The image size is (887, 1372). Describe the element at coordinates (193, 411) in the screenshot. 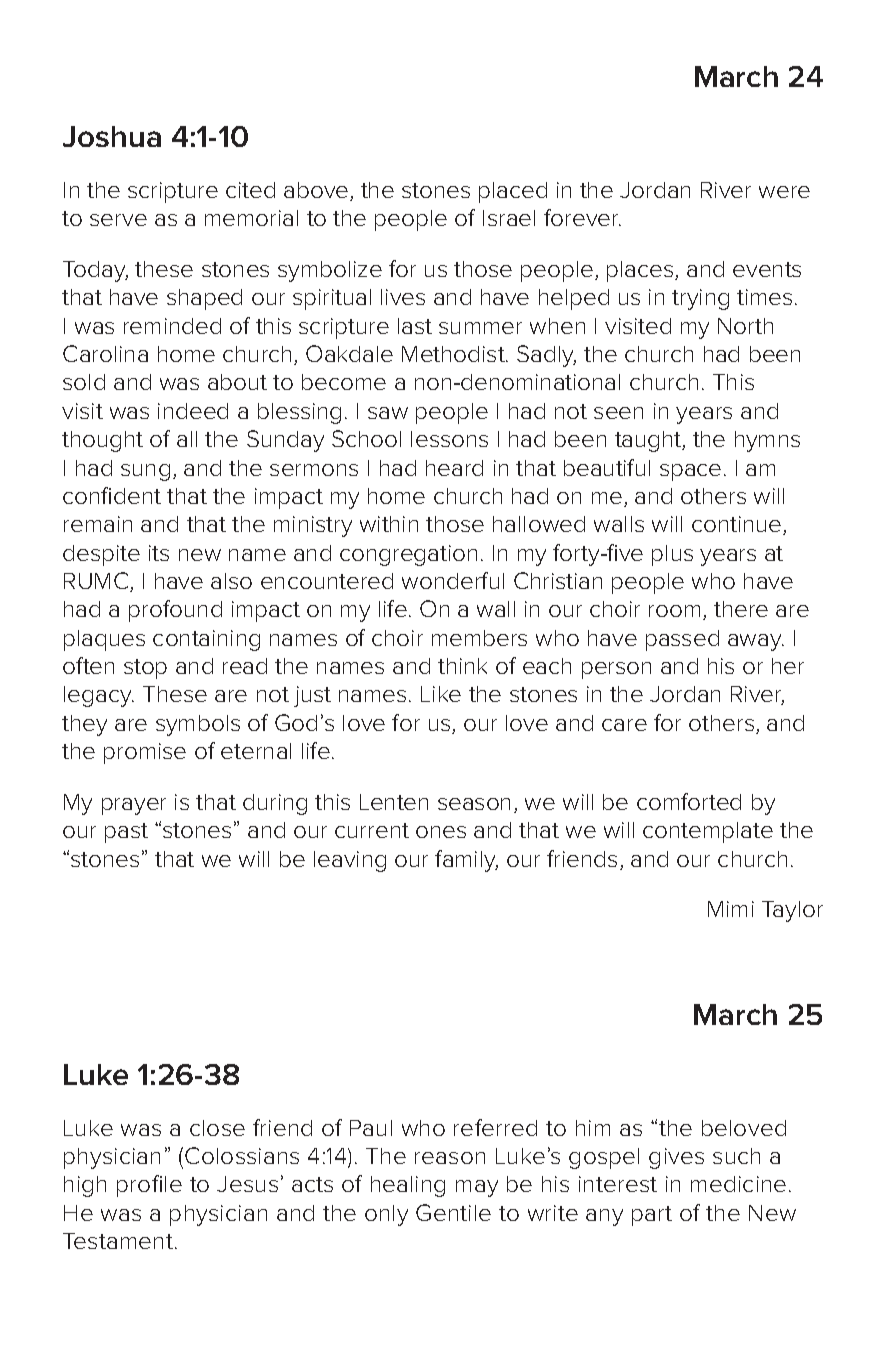

I see `indeed` at that location.
